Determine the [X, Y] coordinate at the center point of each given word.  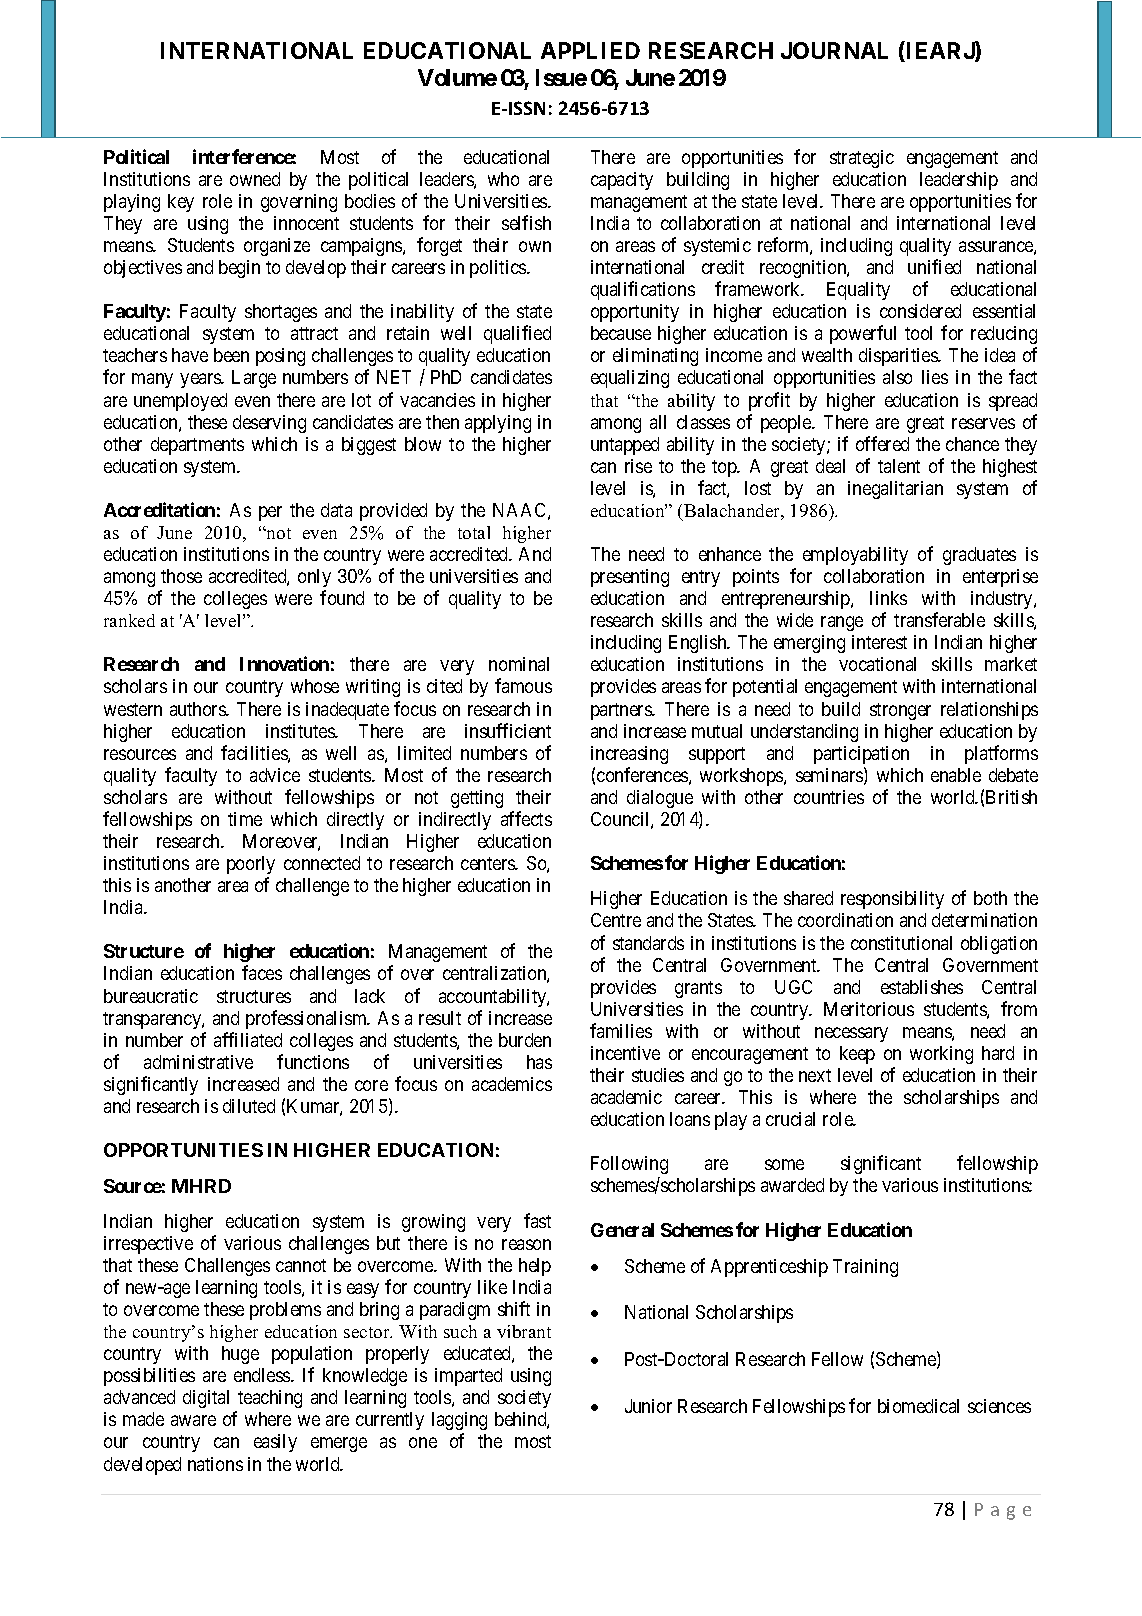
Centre [616, 920]
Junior [648, 1406]
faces [262, 972]
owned [255, 179]
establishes [922, 987]
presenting [630, 578]
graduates [979, 556]
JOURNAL [834, 50]
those [181, 576]
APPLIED [590, 50]
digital [206, 1399]
